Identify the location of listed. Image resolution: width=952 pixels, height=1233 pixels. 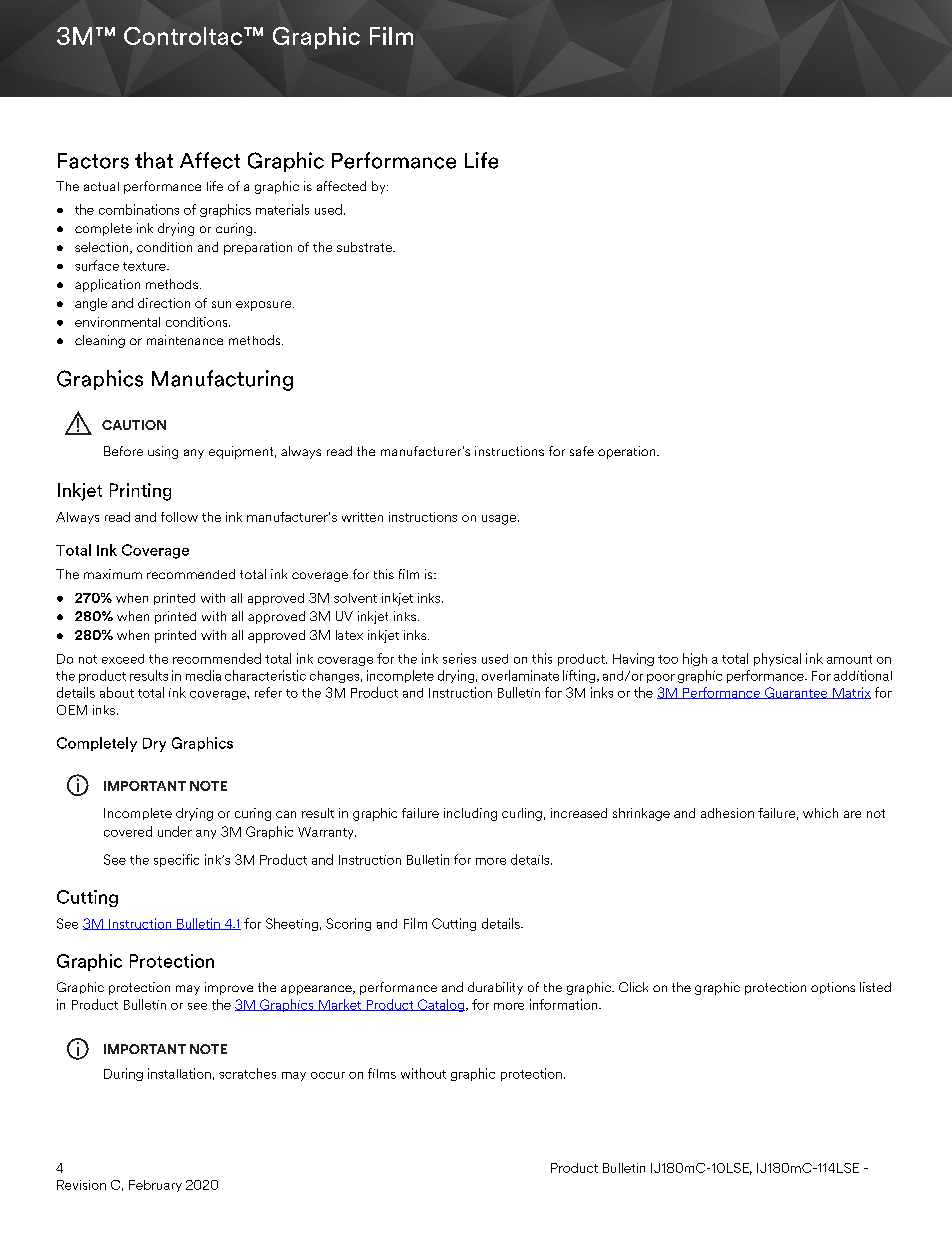
(875, 987).
